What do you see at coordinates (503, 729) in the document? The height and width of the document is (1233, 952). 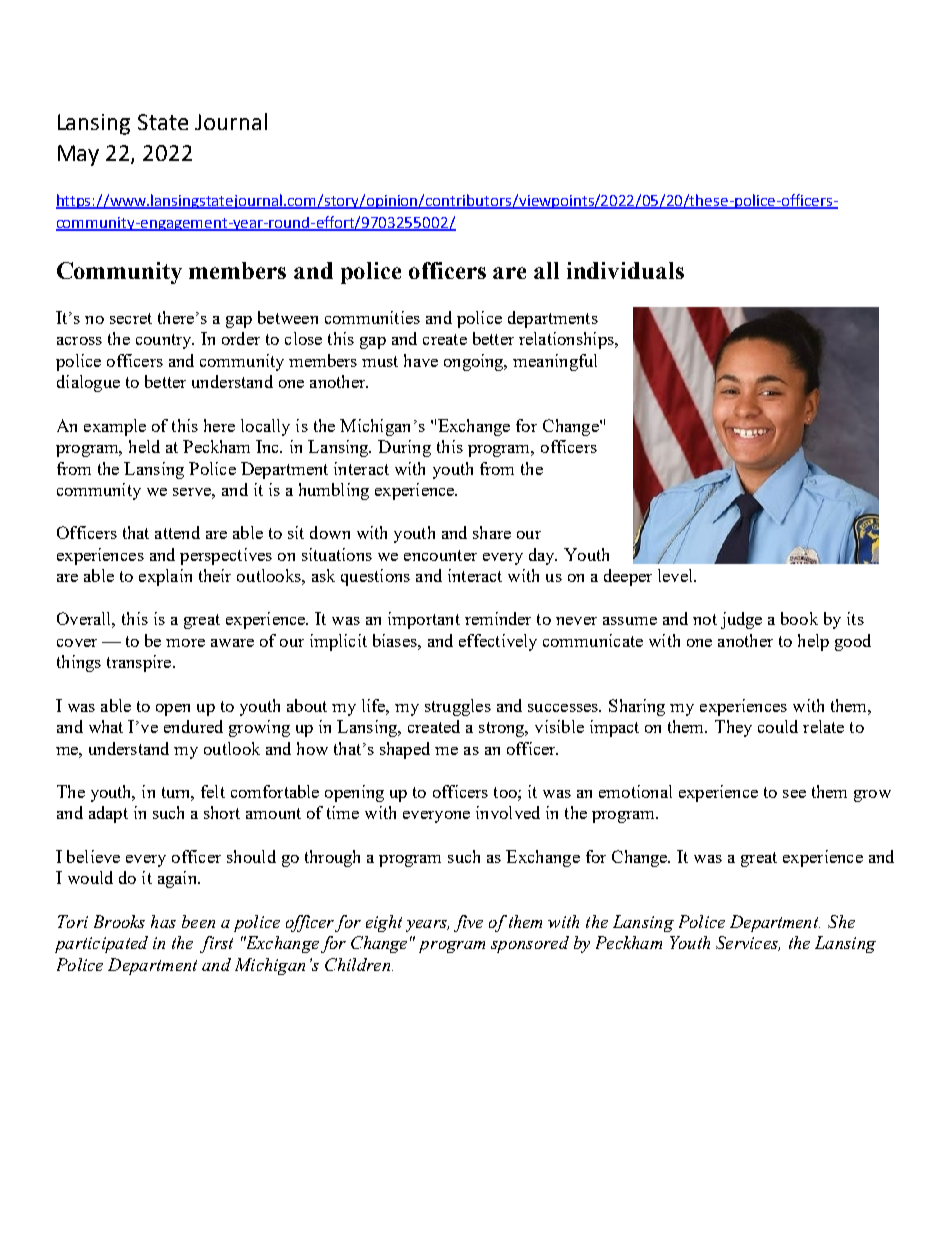 I see `strong` at bounding box center [503, 729].
